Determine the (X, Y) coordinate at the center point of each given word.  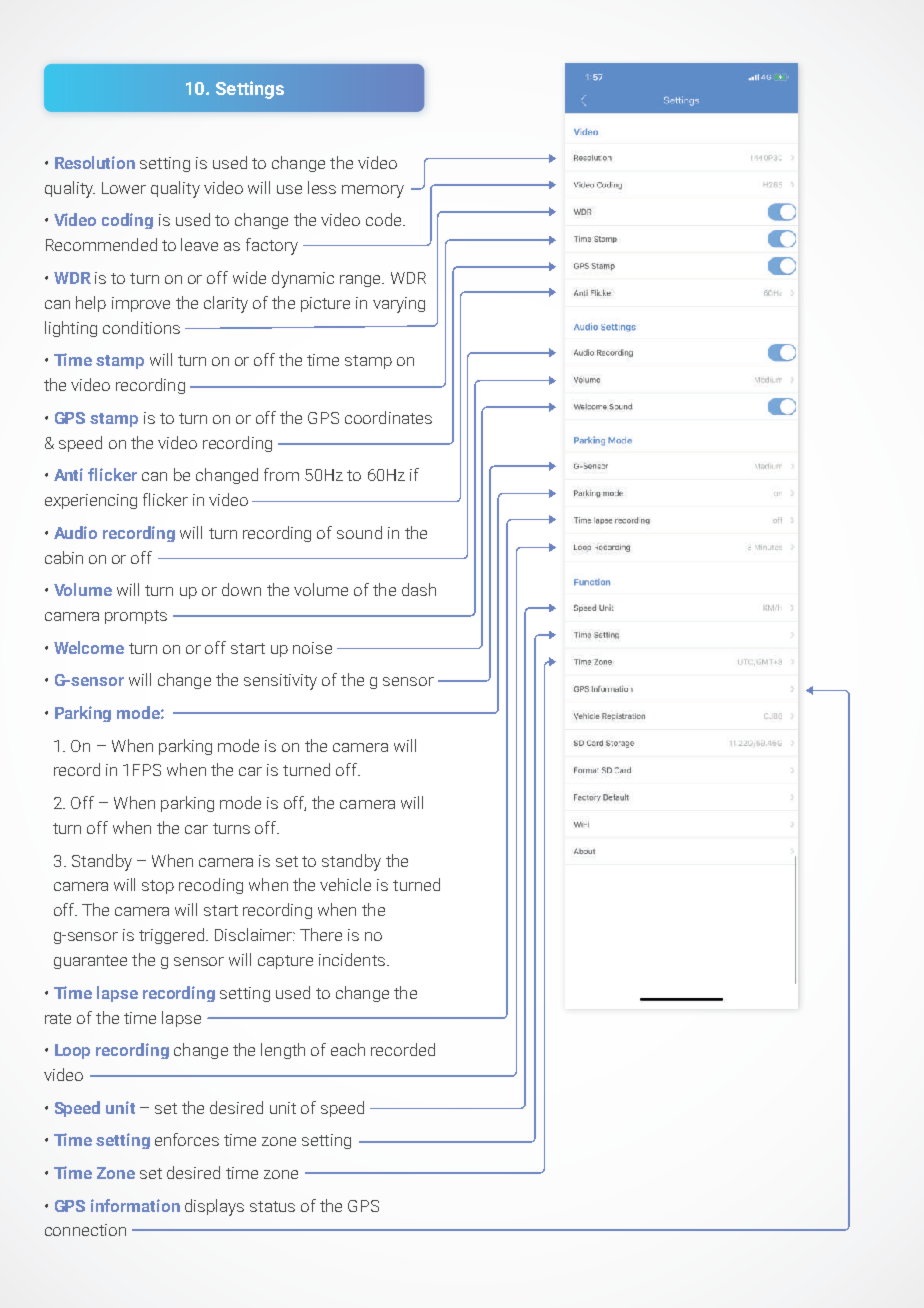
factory (272, 246)
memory (373, 191)
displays (214, 1207)
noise (312, 648)
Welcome (89, 647)
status (272, 1206)
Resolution (95, 162)
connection (85, 1230)
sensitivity (280, 682)
